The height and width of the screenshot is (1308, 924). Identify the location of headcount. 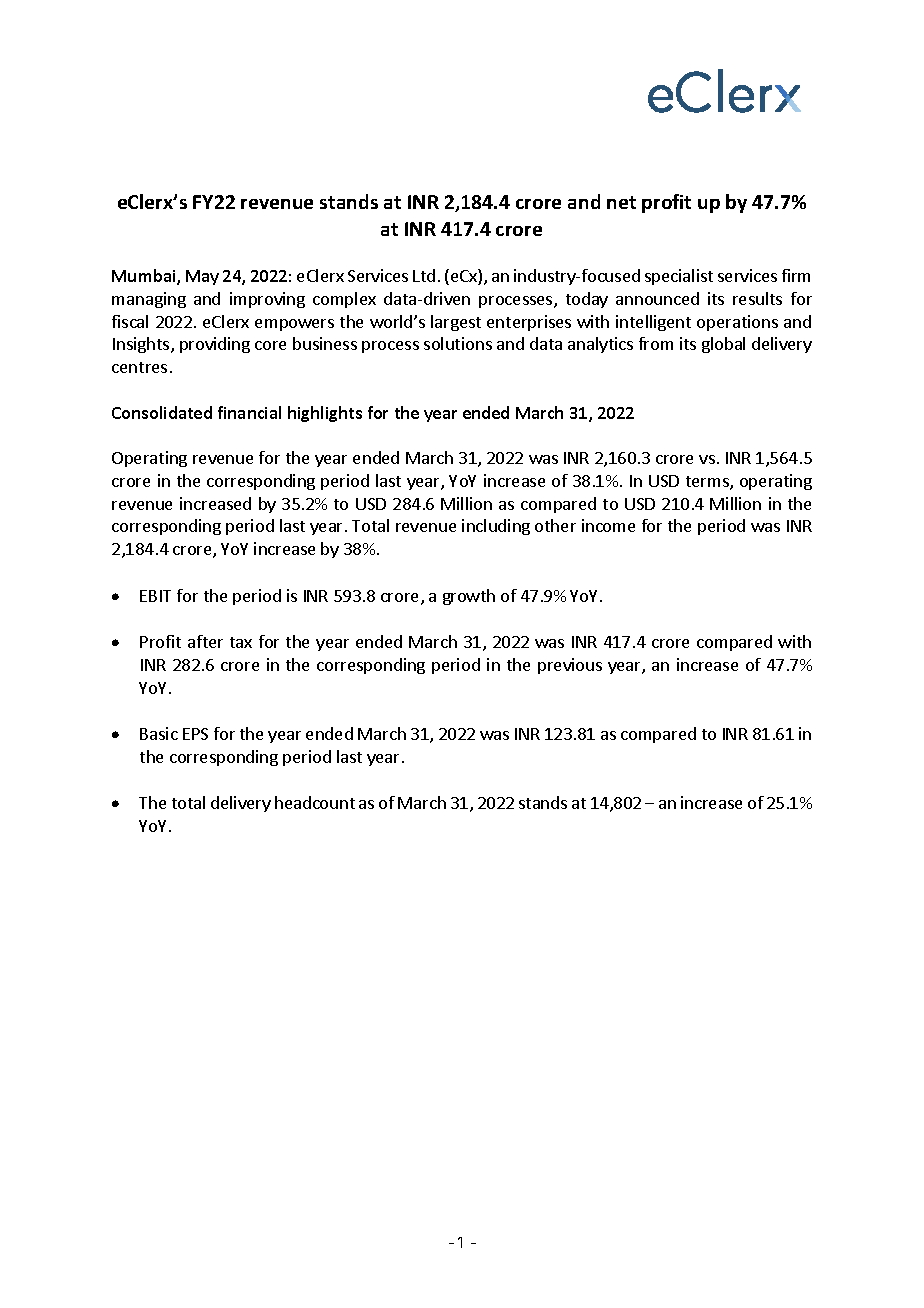
(315, 802).
